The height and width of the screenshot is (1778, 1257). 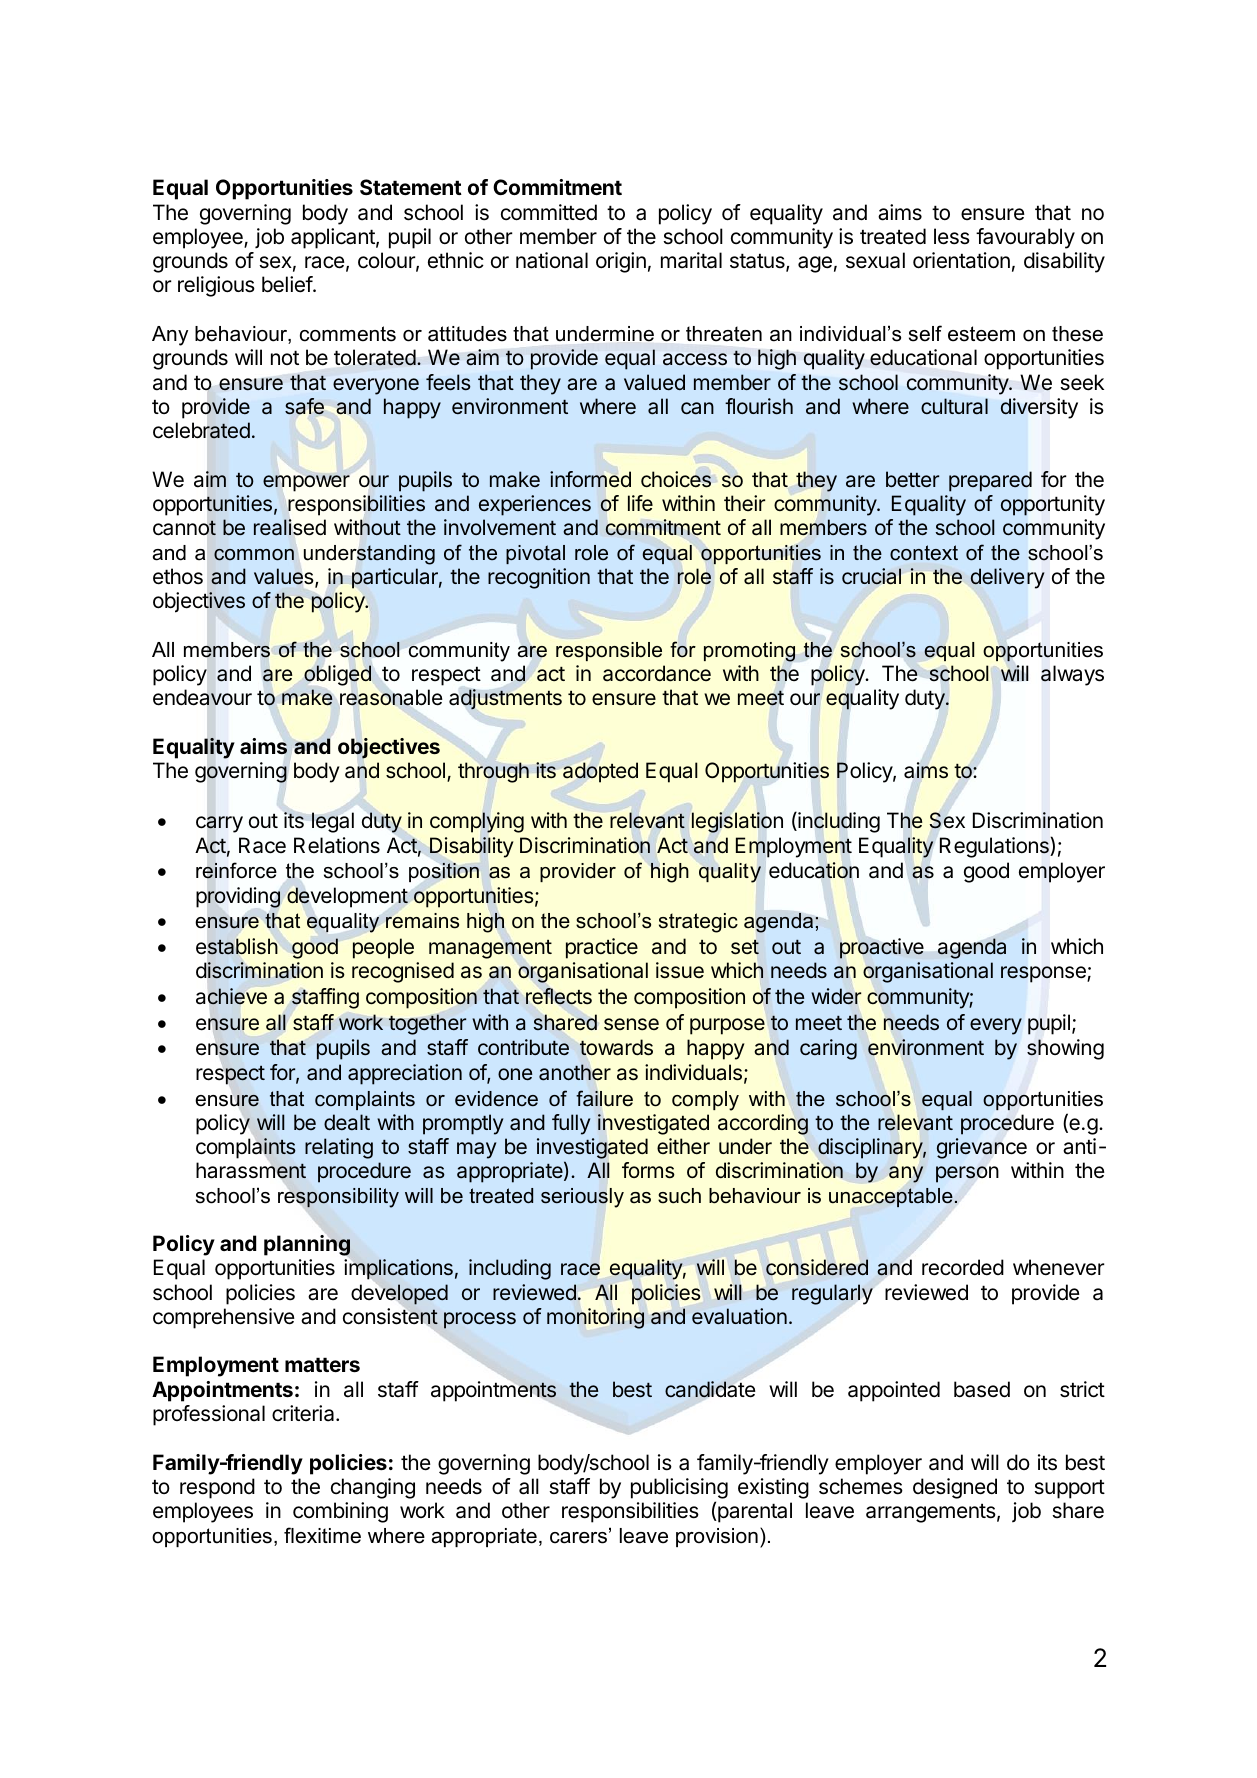 What do you see at coordinates (698, 923) in the screenshot?
I see `strategic` at bounding box center [698, 923].
